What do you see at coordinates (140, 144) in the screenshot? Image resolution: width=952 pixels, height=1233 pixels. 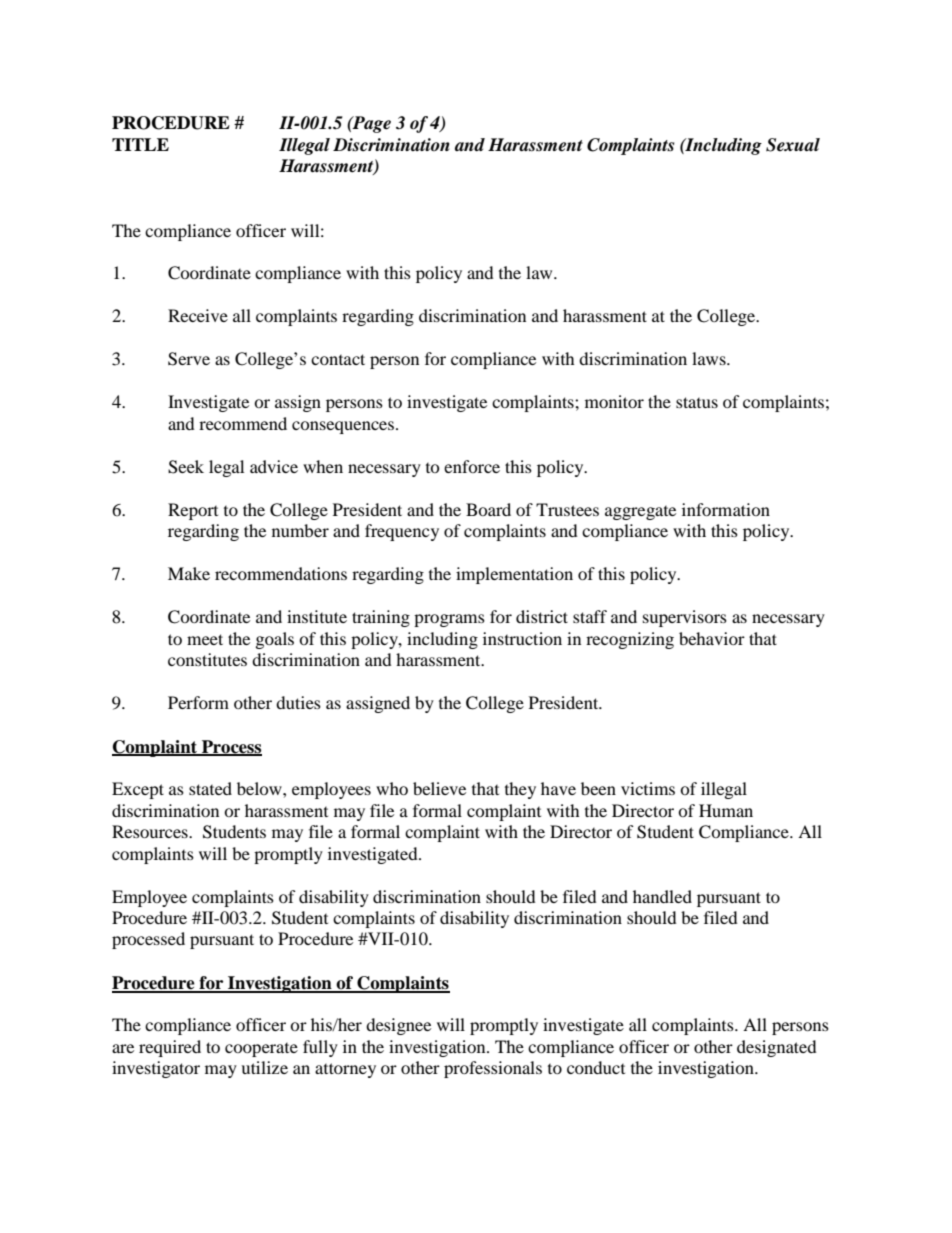 I see `TITLE` at bounding box center [140, 144].
